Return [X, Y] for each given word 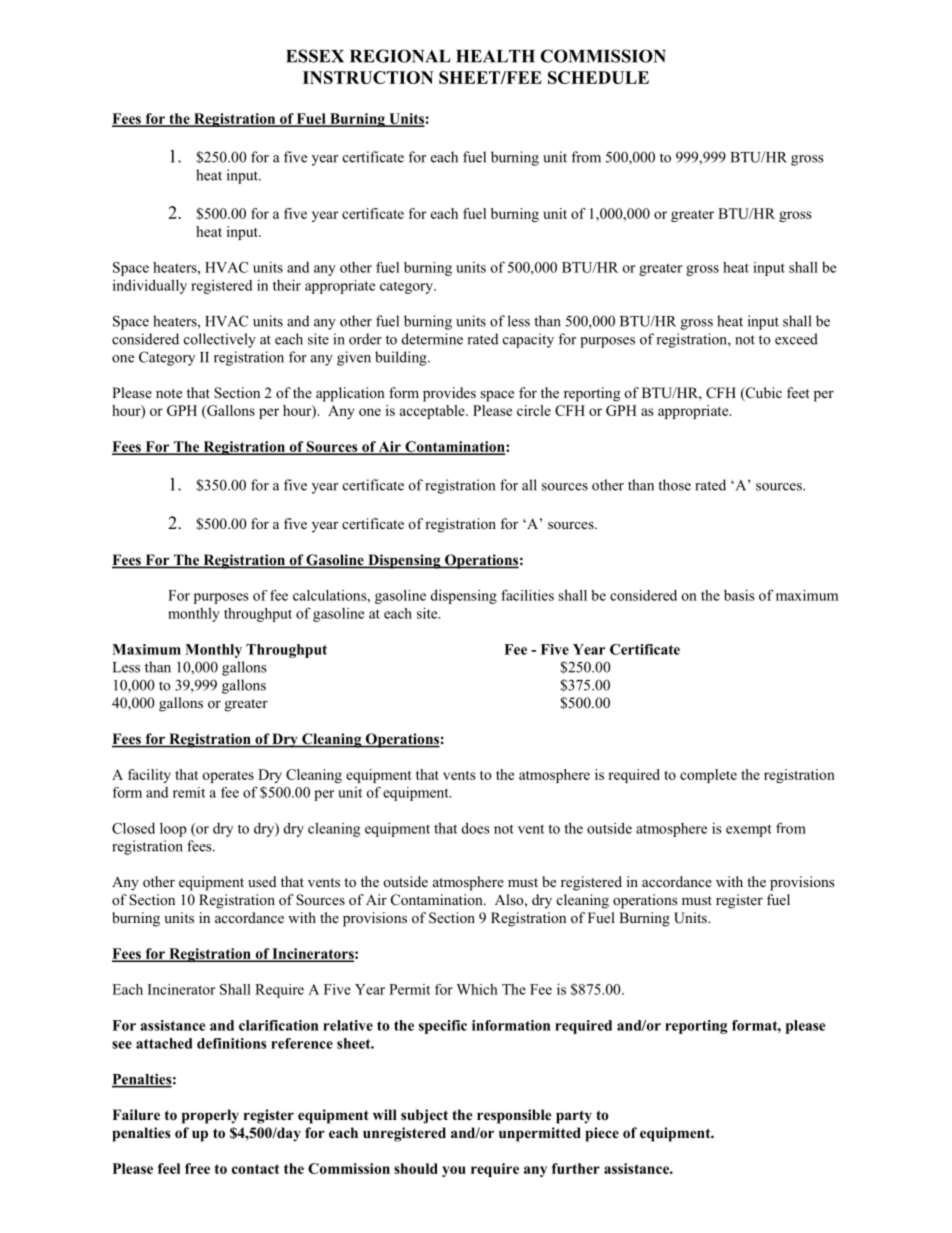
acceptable [433, 412]
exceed [796, 339]
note [169, 393]
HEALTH [495, 56]
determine [432, 339]
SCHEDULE [598, 77]
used [262, 881]
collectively [220, 340]
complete [708, 776]
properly [210, 1116]
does [476, 828]
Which [477, 989]
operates [228, 777]
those [674, 485]
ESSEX [315, 56]
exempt [749, 830]
